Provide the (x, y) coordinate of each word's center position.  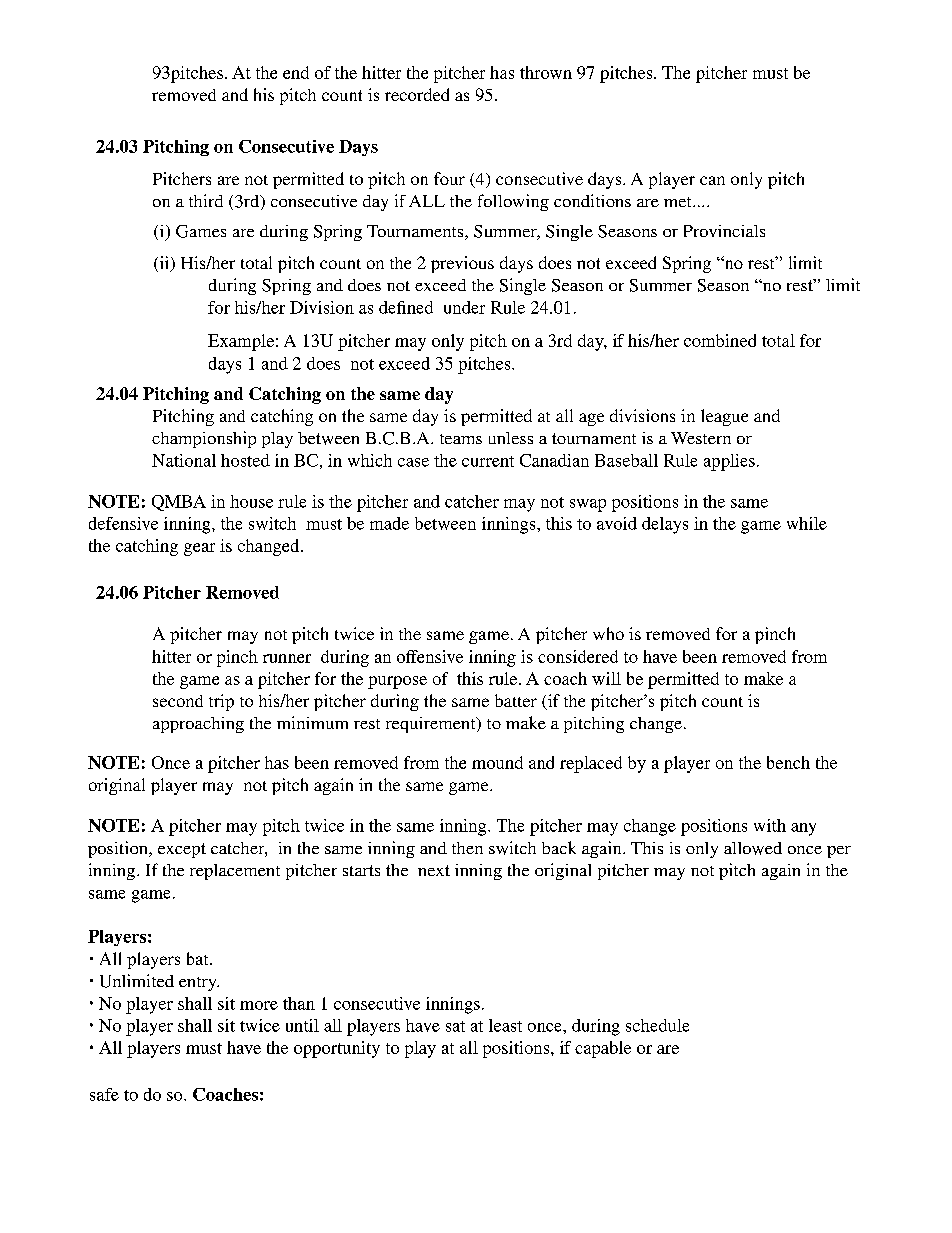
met (679, 202)
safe (104, 1094)
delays (665, 525)
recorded (417, 94)
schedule (657, 1025)
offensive (430, 656)
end (296, 72)
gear (199, 549)
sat (455, 1026)
